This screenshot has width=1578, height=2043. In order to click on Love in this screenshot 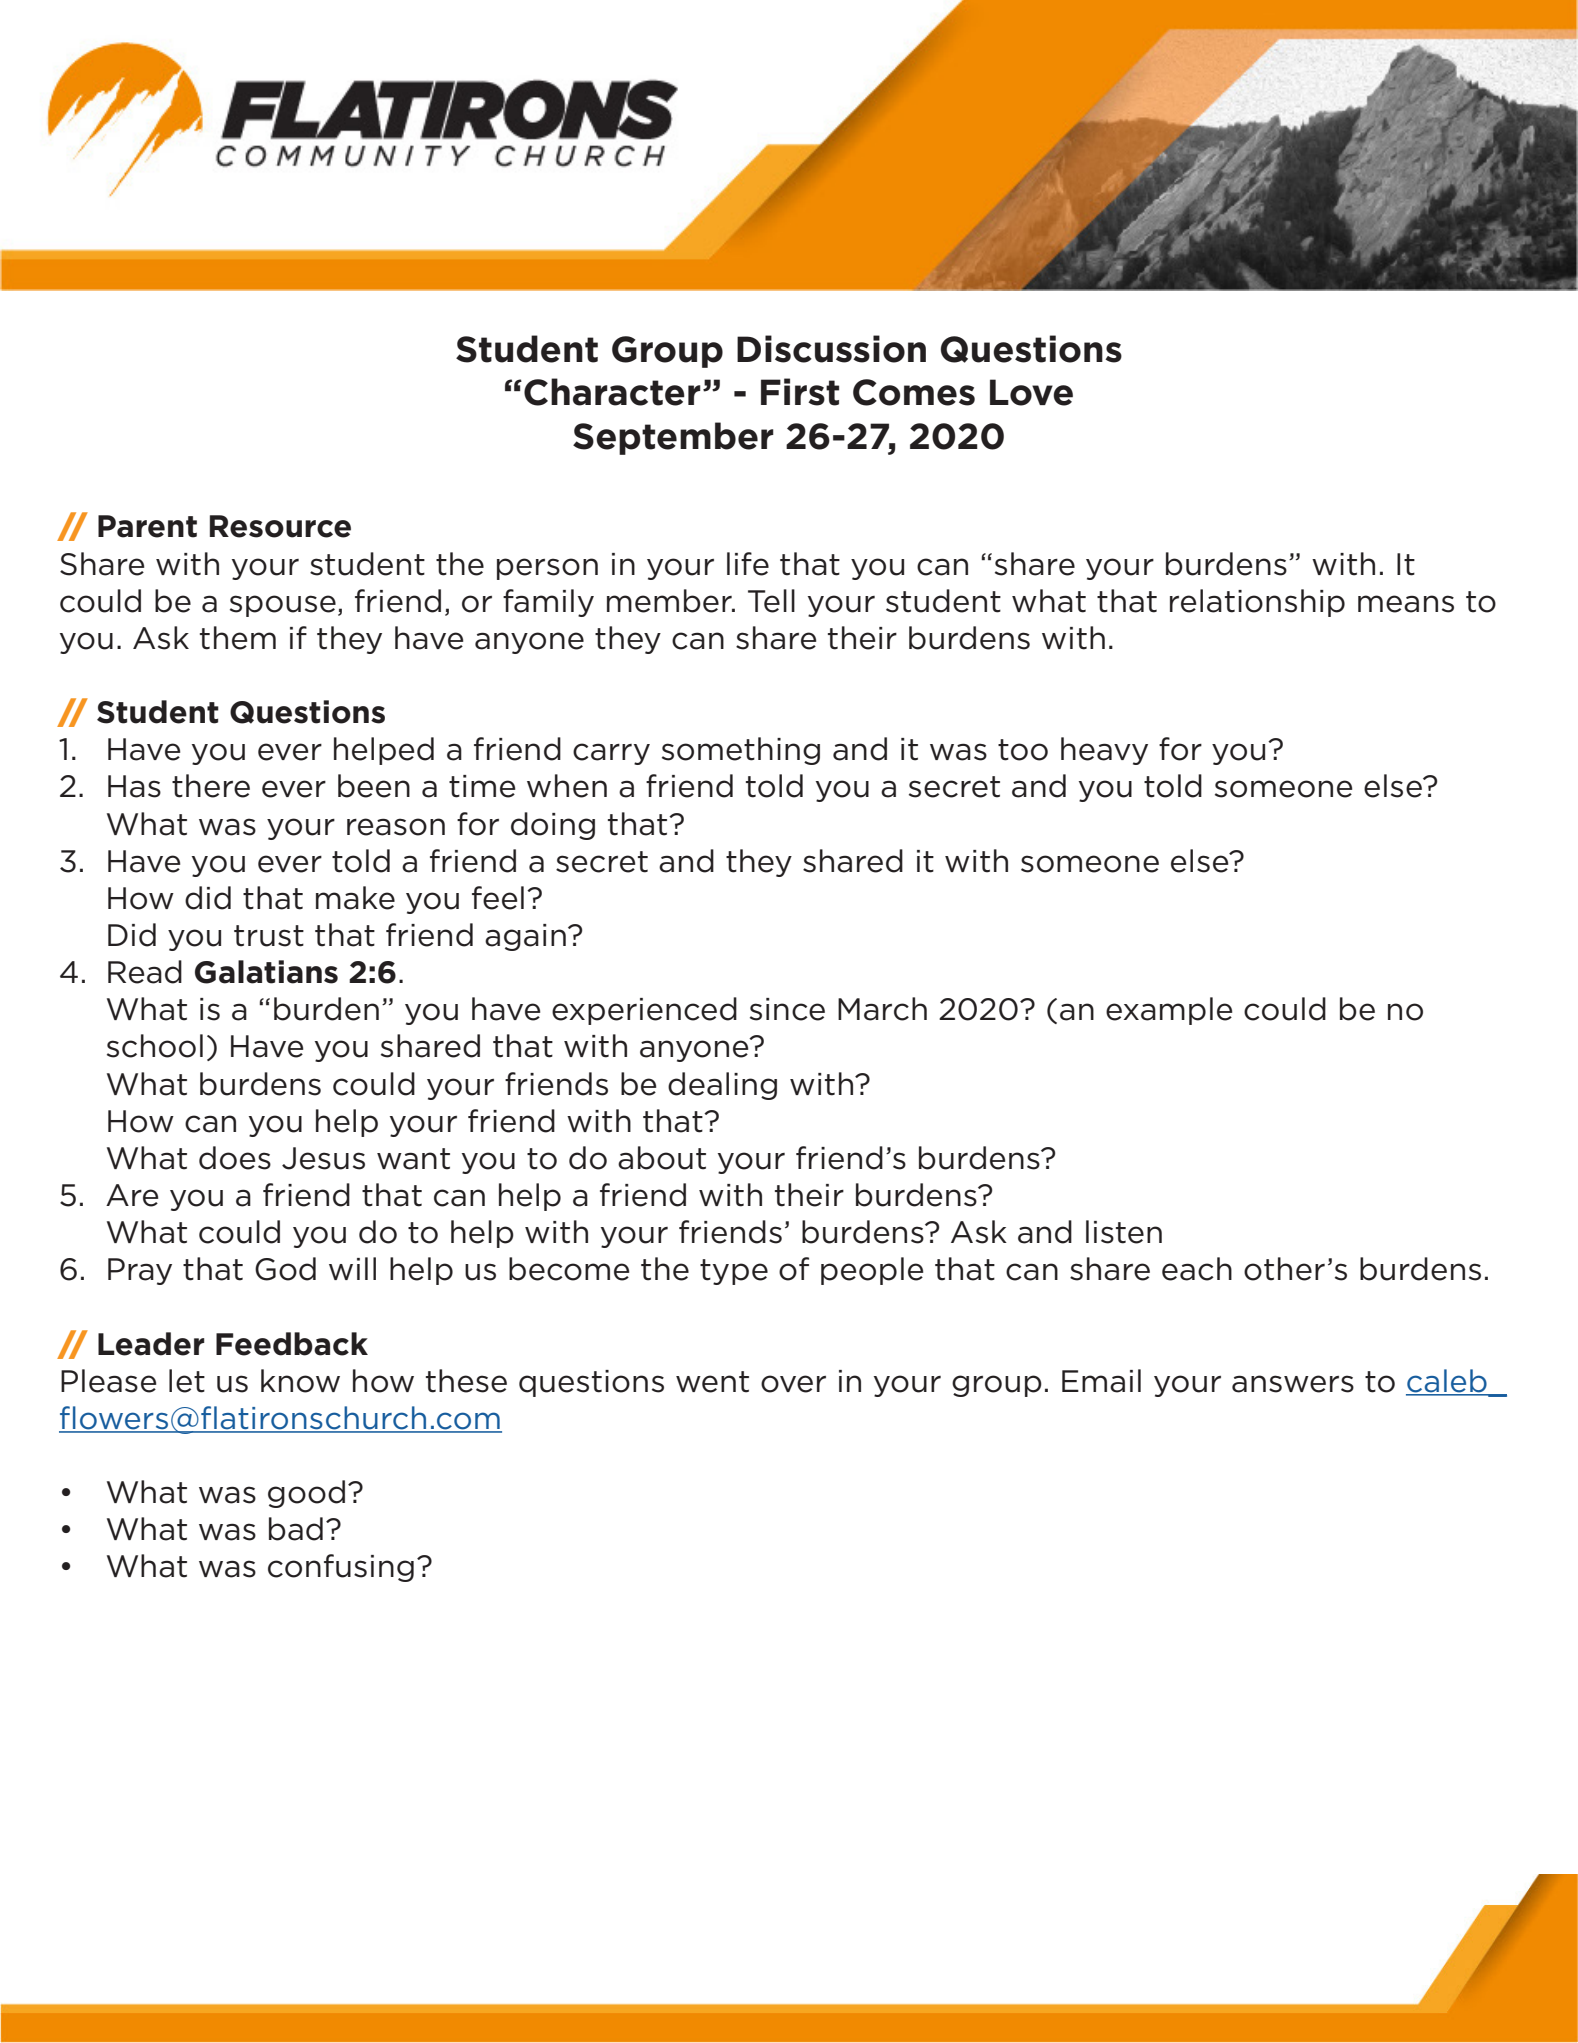, I will do `click(1031, 392)`.
